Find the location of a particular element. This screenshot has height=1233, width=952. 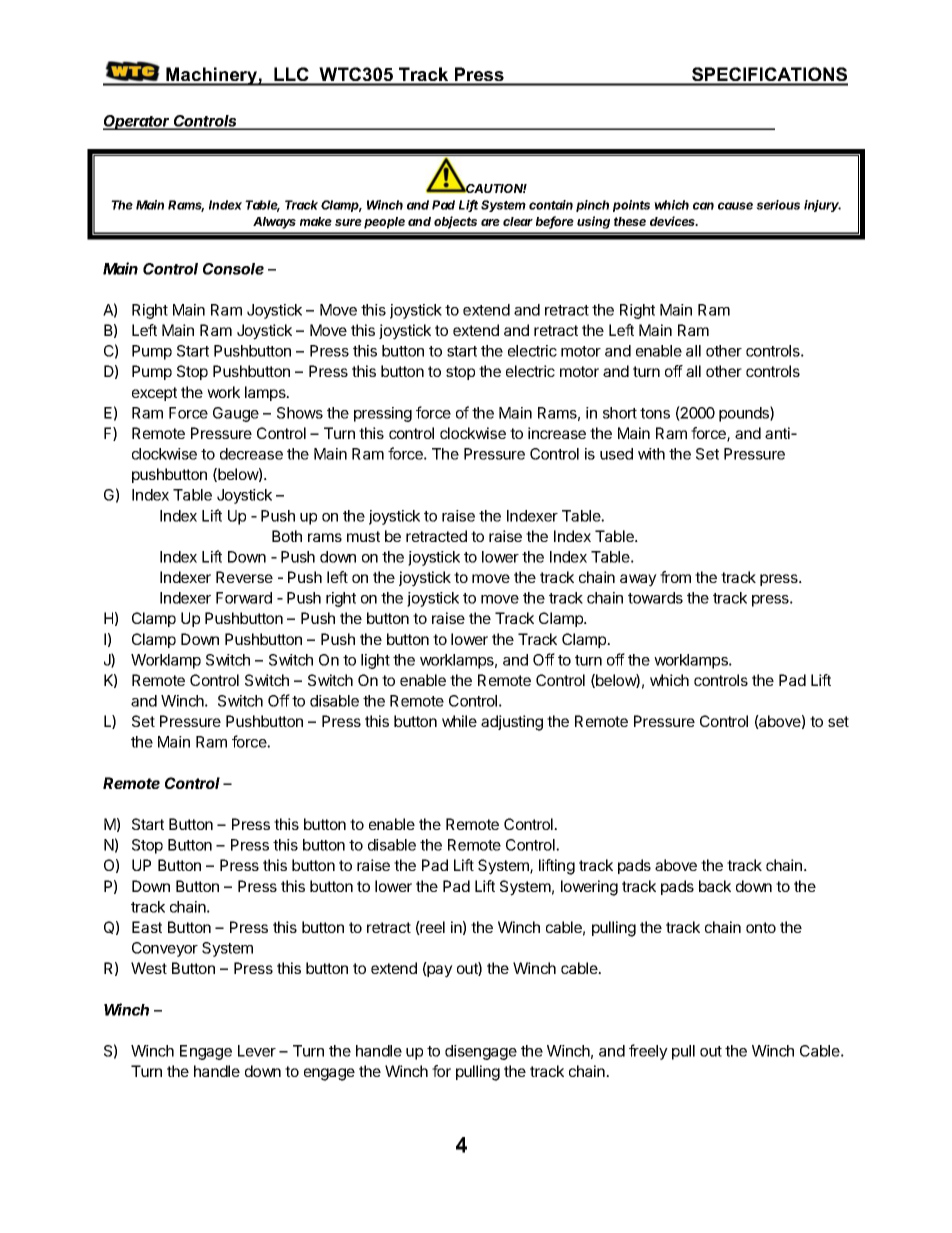

back is located at coordinates (715, 886).
